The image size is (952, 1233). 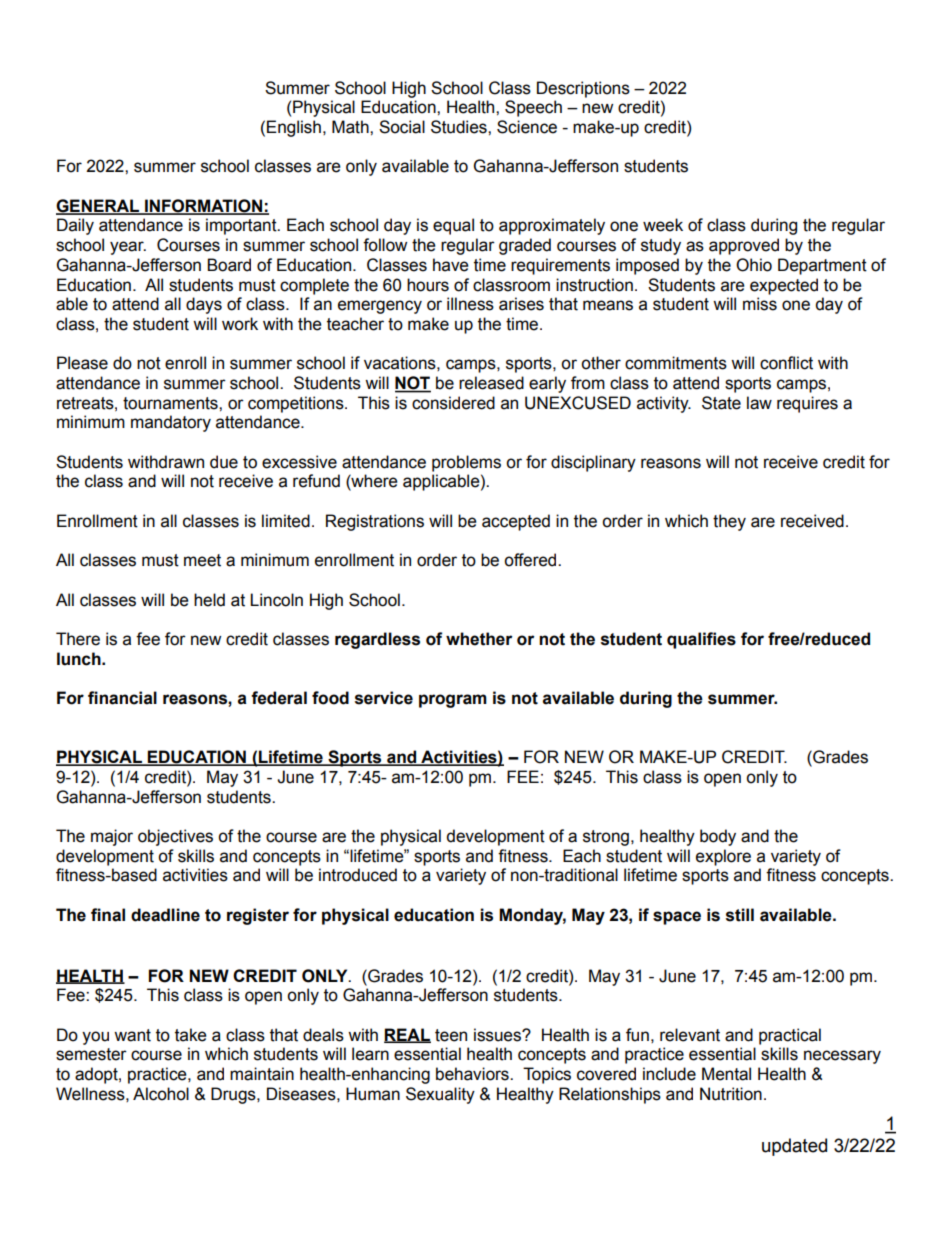 I want to click on conflict, so click(x=786, y=363).
